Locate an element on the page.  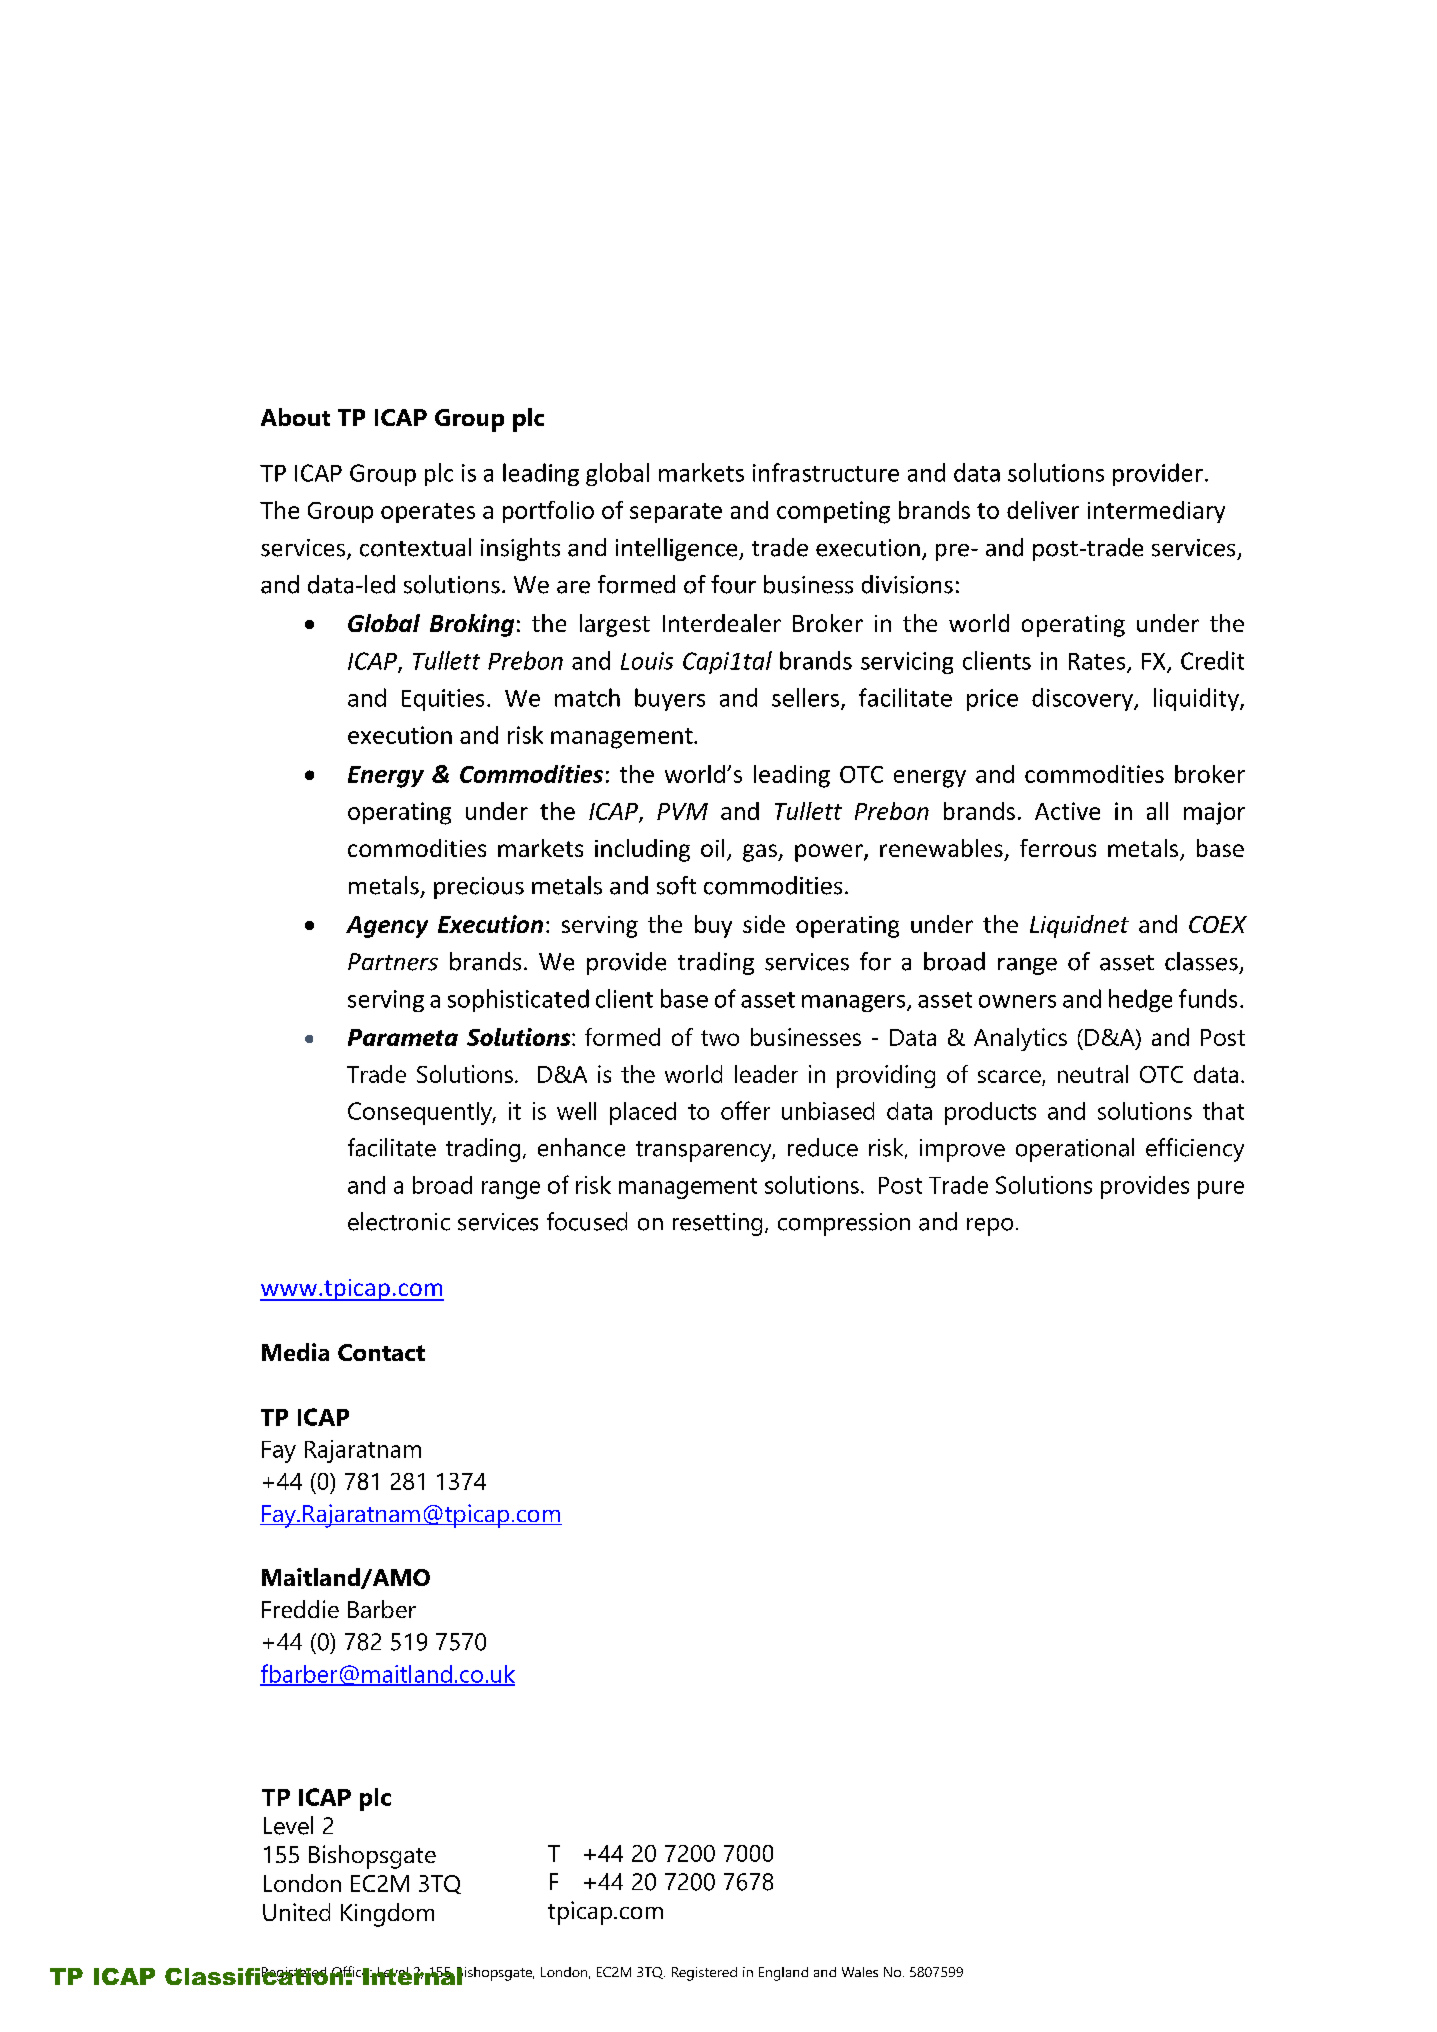
resetting is located at coordinates (717, 1224).
